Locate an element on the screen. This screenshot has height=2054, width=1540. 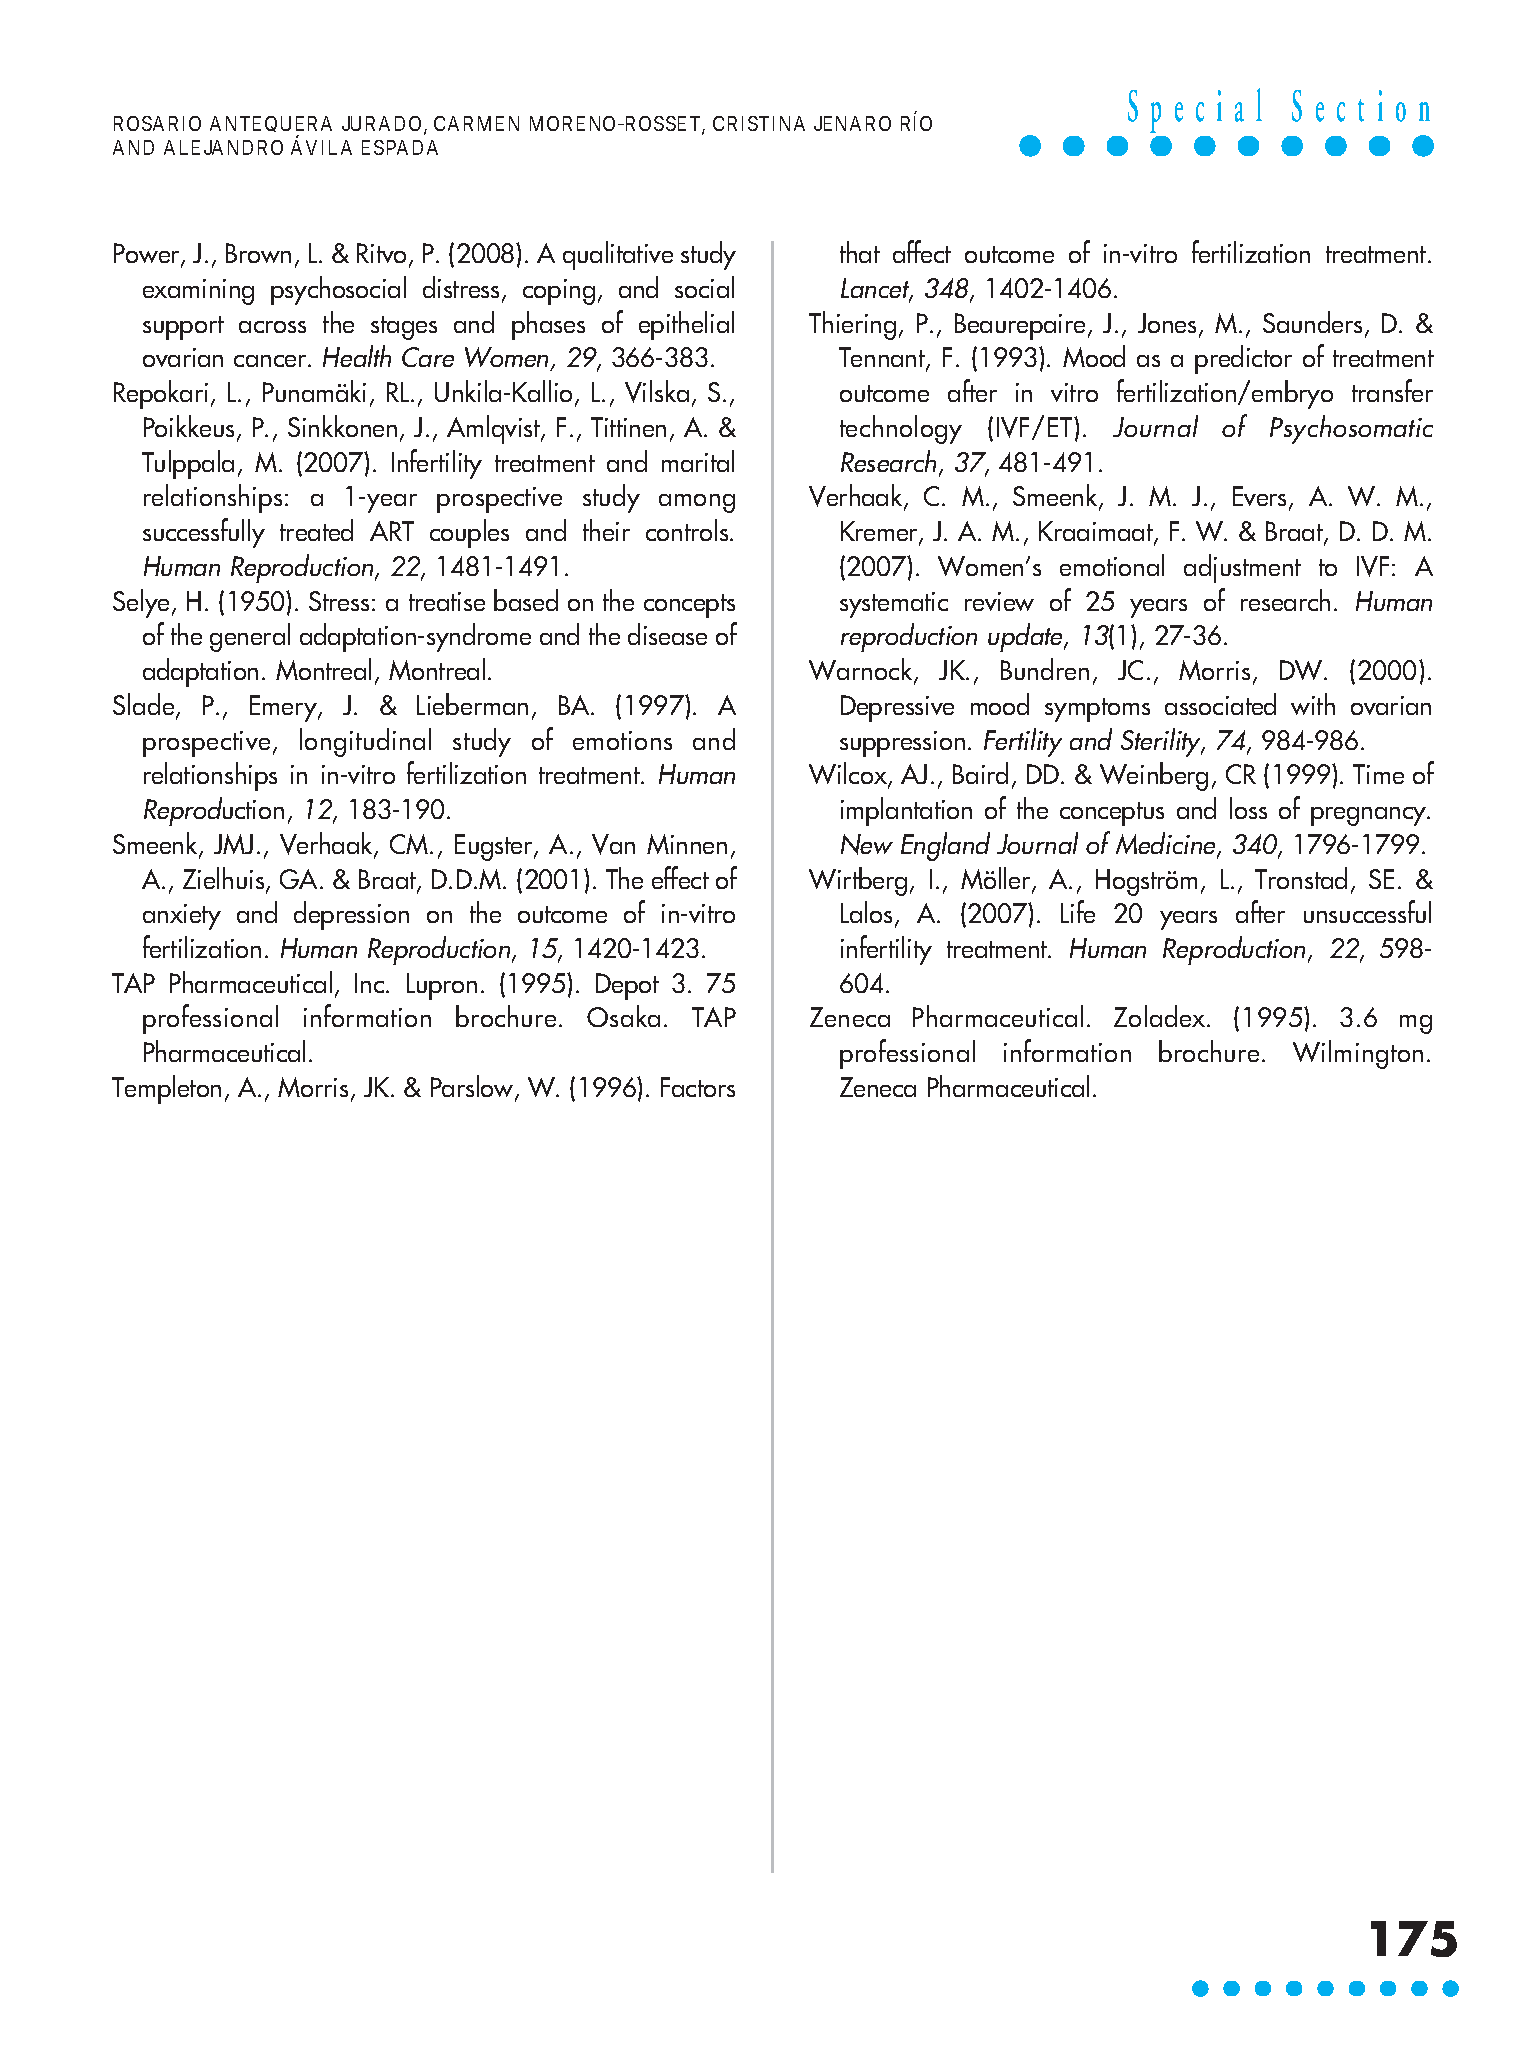
longitudinal is located at coordinates (365, 742).
